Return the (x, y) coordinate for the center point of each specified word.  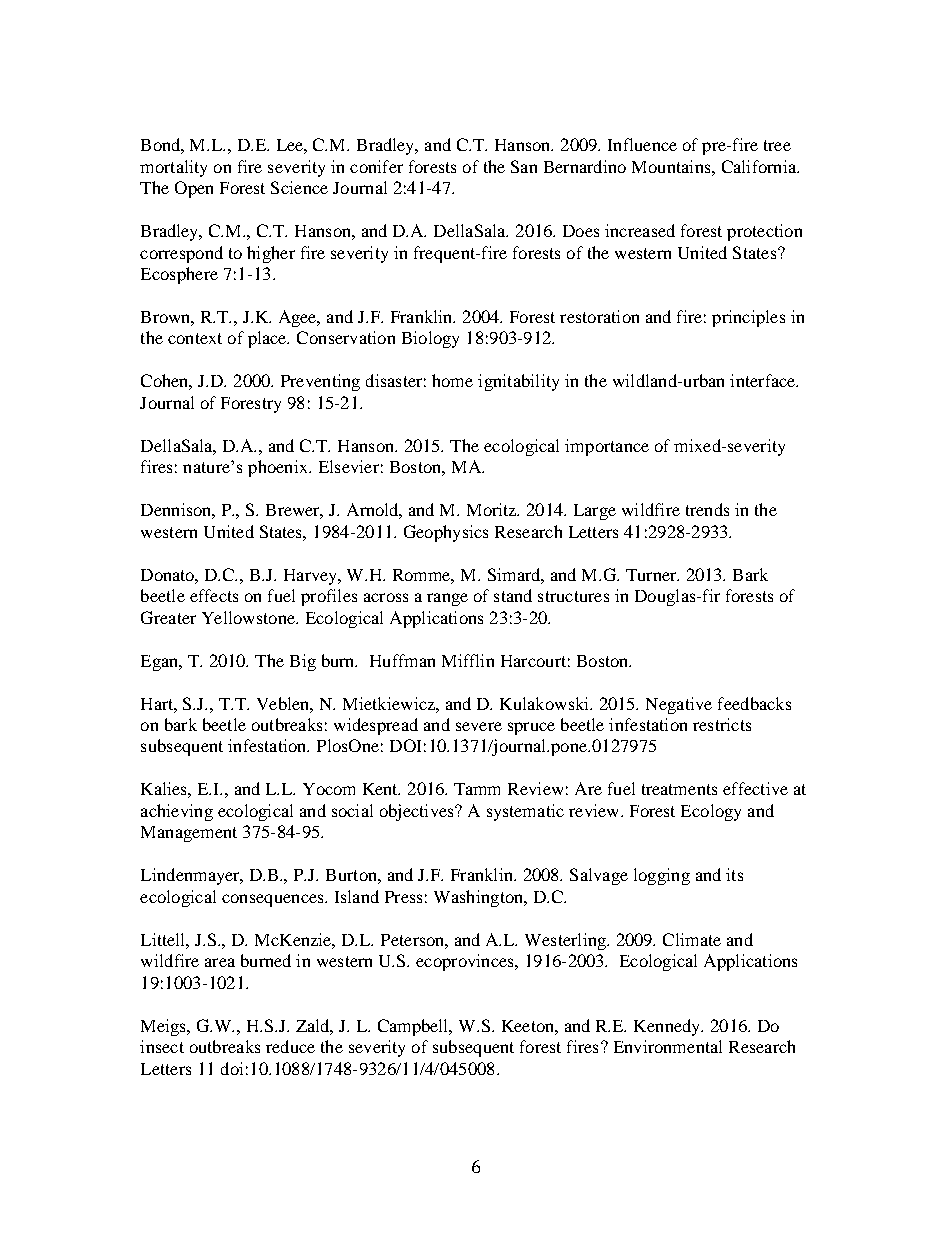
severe (479, 726)
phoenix (279, 468)
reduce (290, 1046)
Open (194, 189)
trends (707, 509)
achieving (177, 812)
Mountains (672, 166)
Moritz (493, 509)
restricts (722, 724)
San (524, 166)
